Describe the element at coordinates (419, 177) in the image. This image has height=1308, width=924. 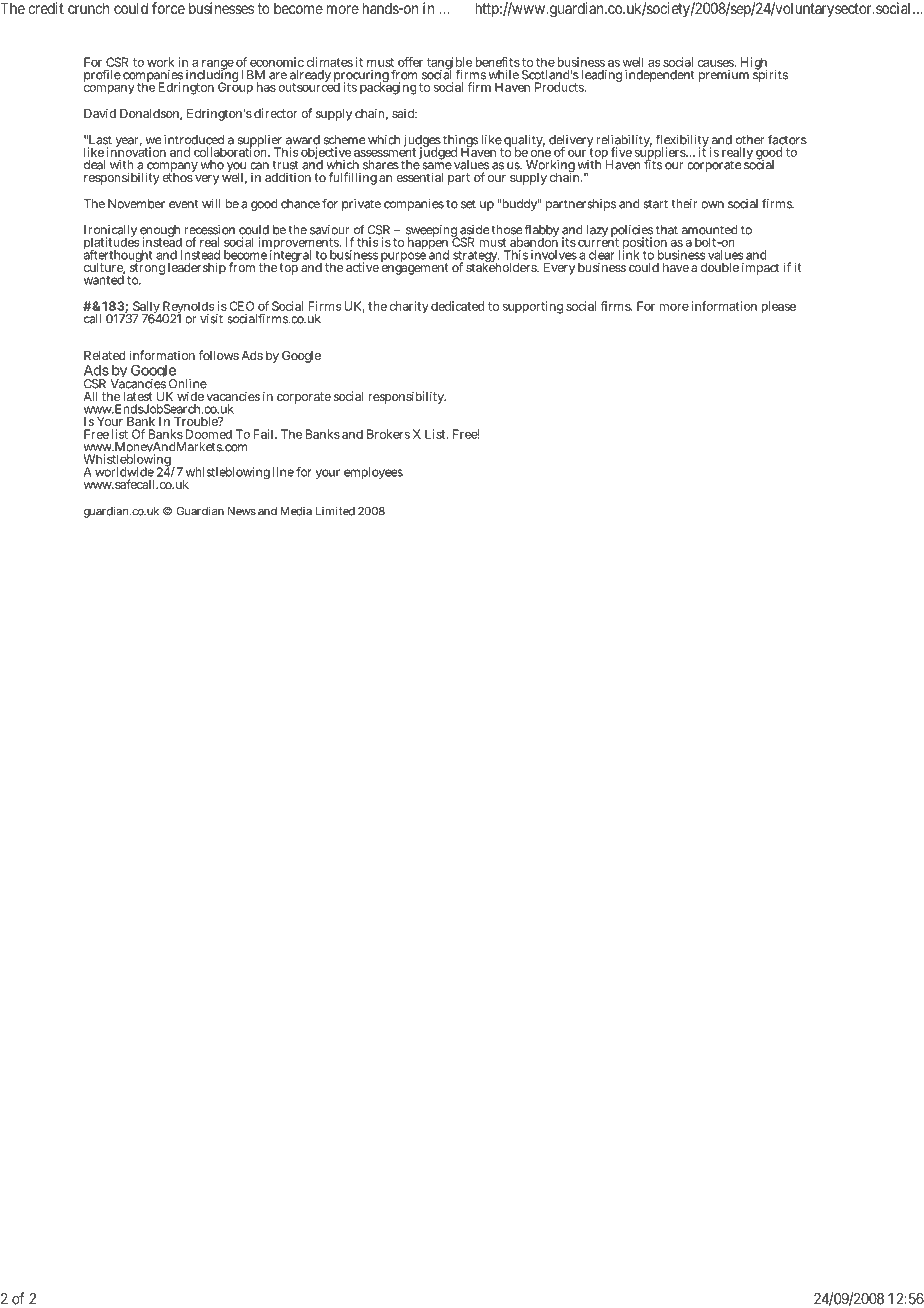
I see `essential` at that location.
